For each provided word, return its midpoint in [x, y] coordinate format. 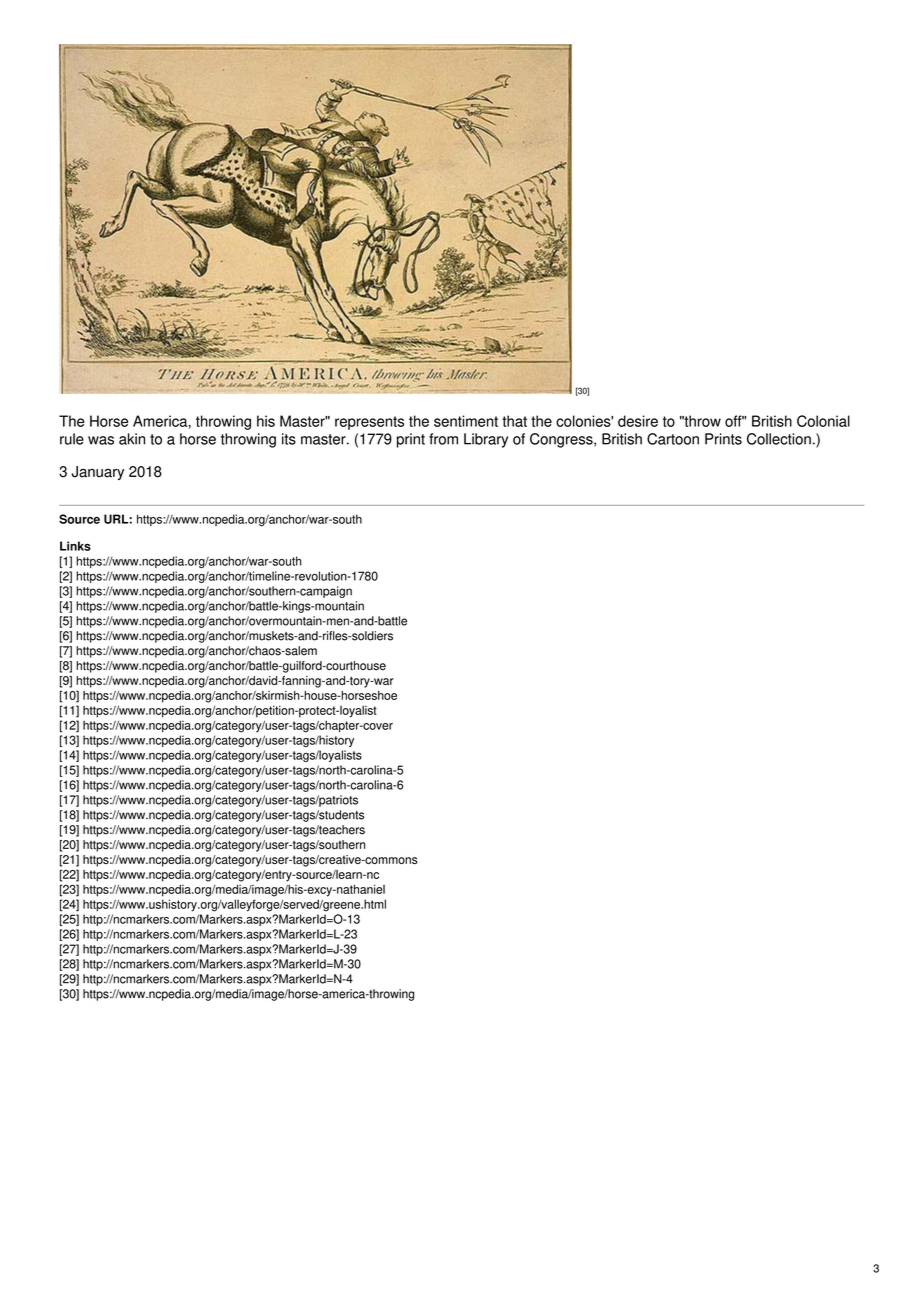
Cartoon [673, 439]
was [101, 440]
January [97, 473]
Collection [779, 439]
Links [75, 546]
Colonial [823, 421]
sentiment [466, 421]
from [443, 439]
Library [486, 440]
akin [132, 439]
